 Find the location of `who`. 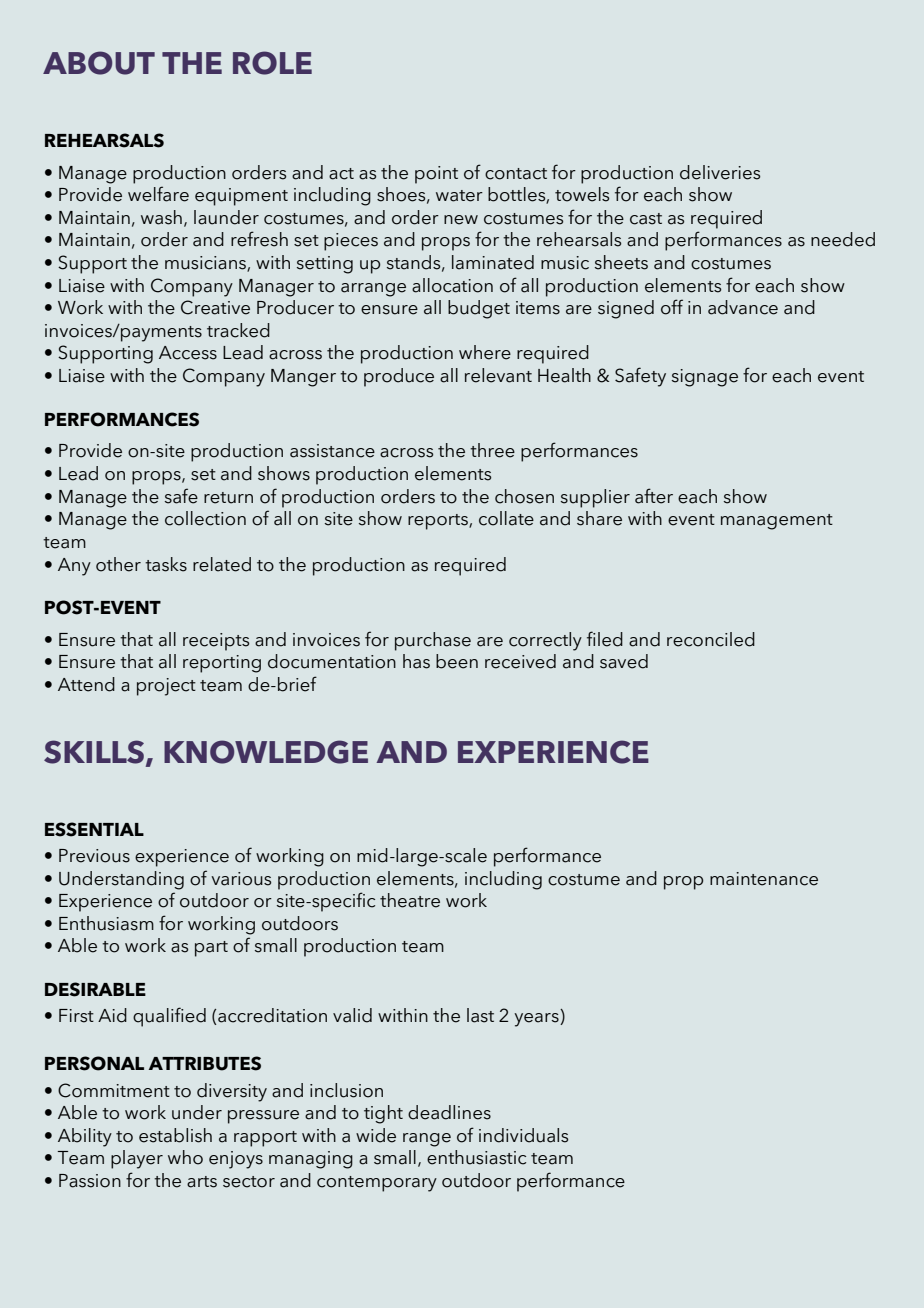

who is located at coordinates (185, 1157).
